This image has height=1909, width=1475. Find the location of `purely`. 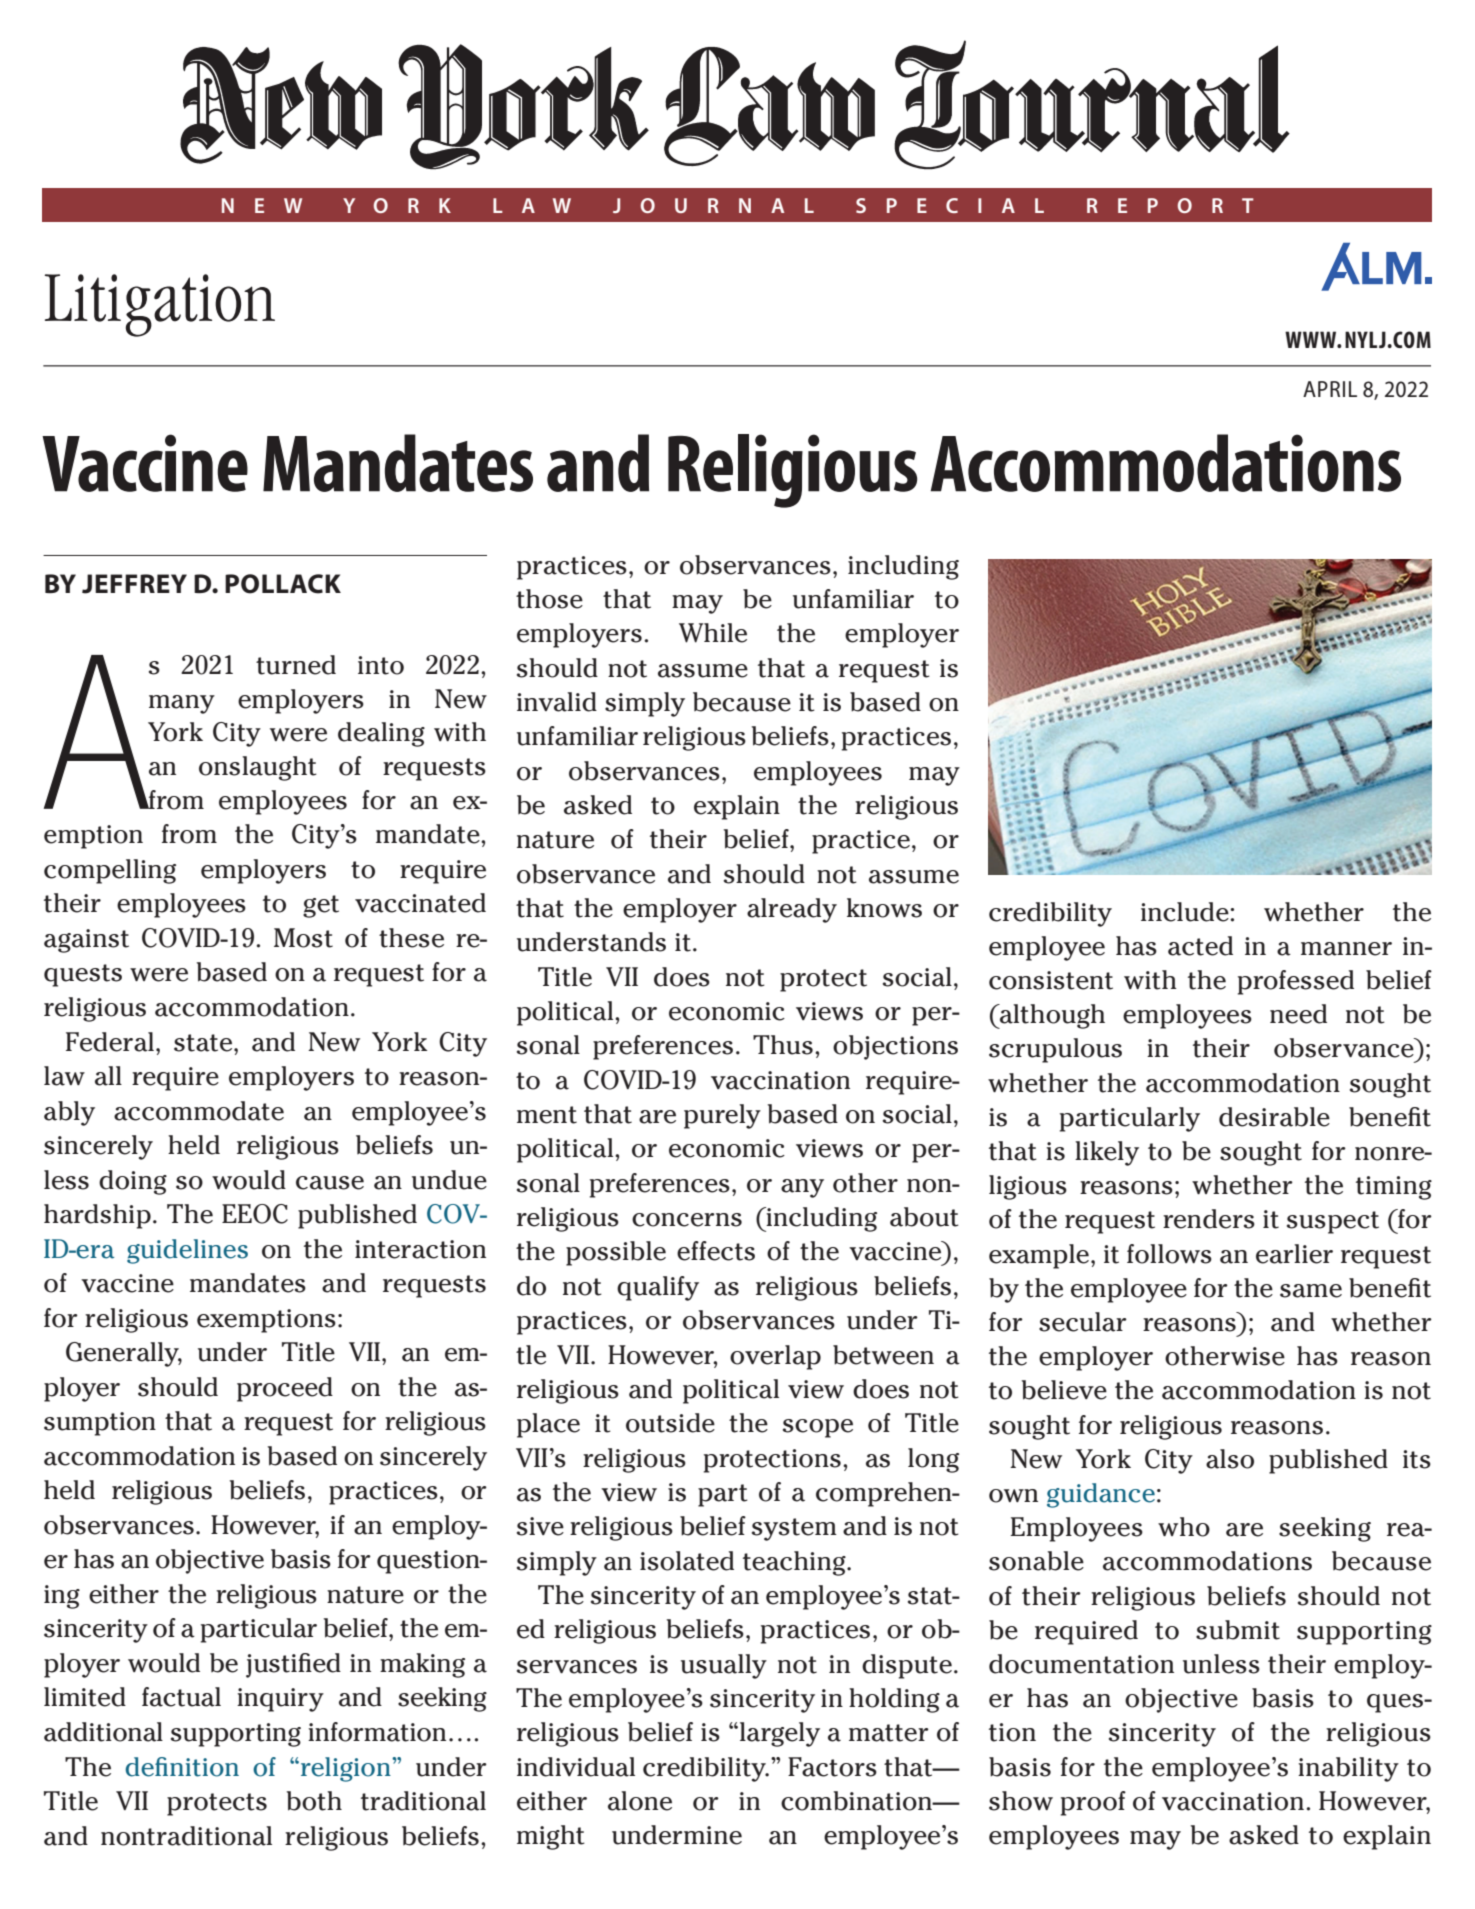

purely is located at coordinates (722, 1116).
